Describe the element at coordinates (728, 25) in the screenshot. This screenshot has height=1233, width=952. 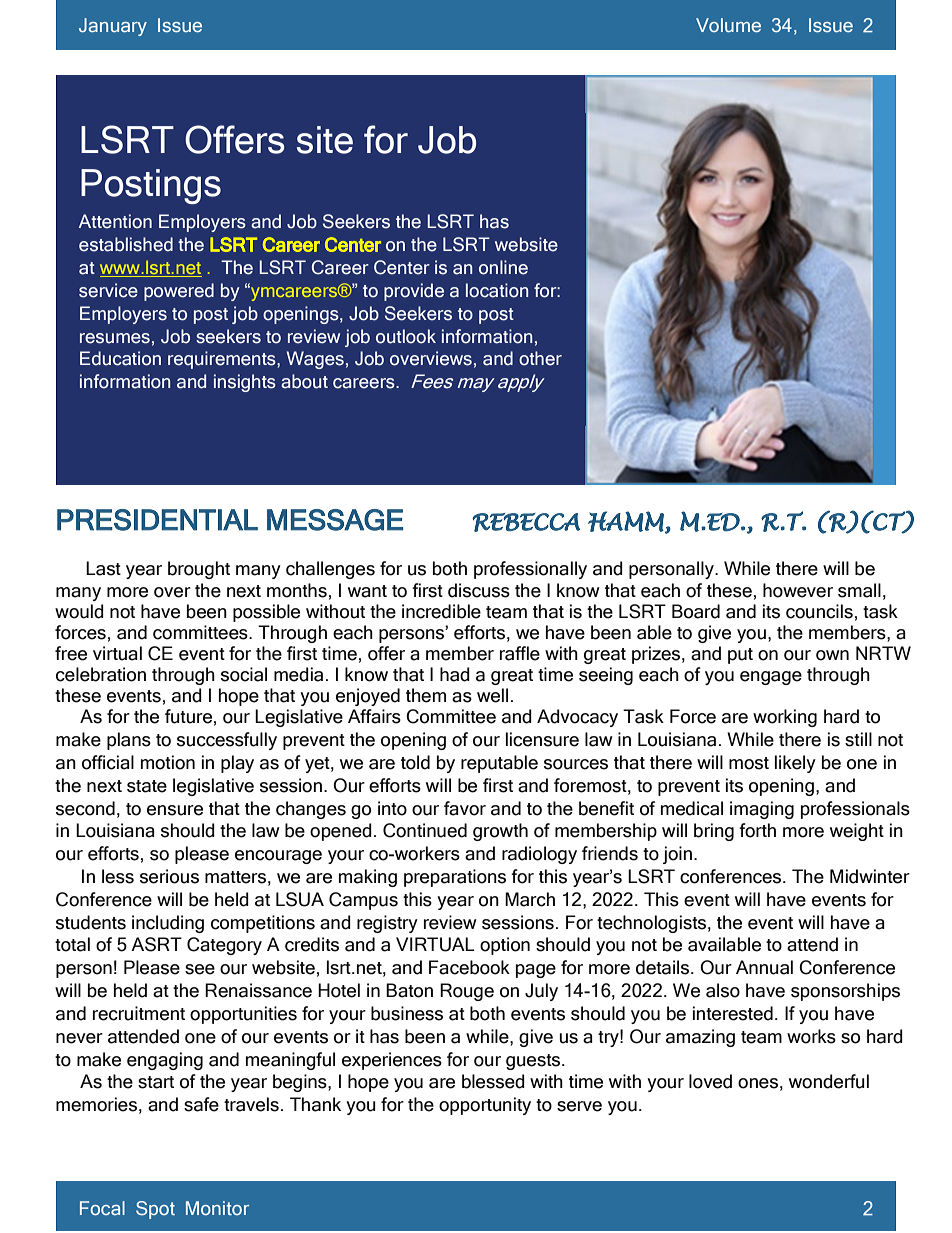
I see `Volume` at that location.
